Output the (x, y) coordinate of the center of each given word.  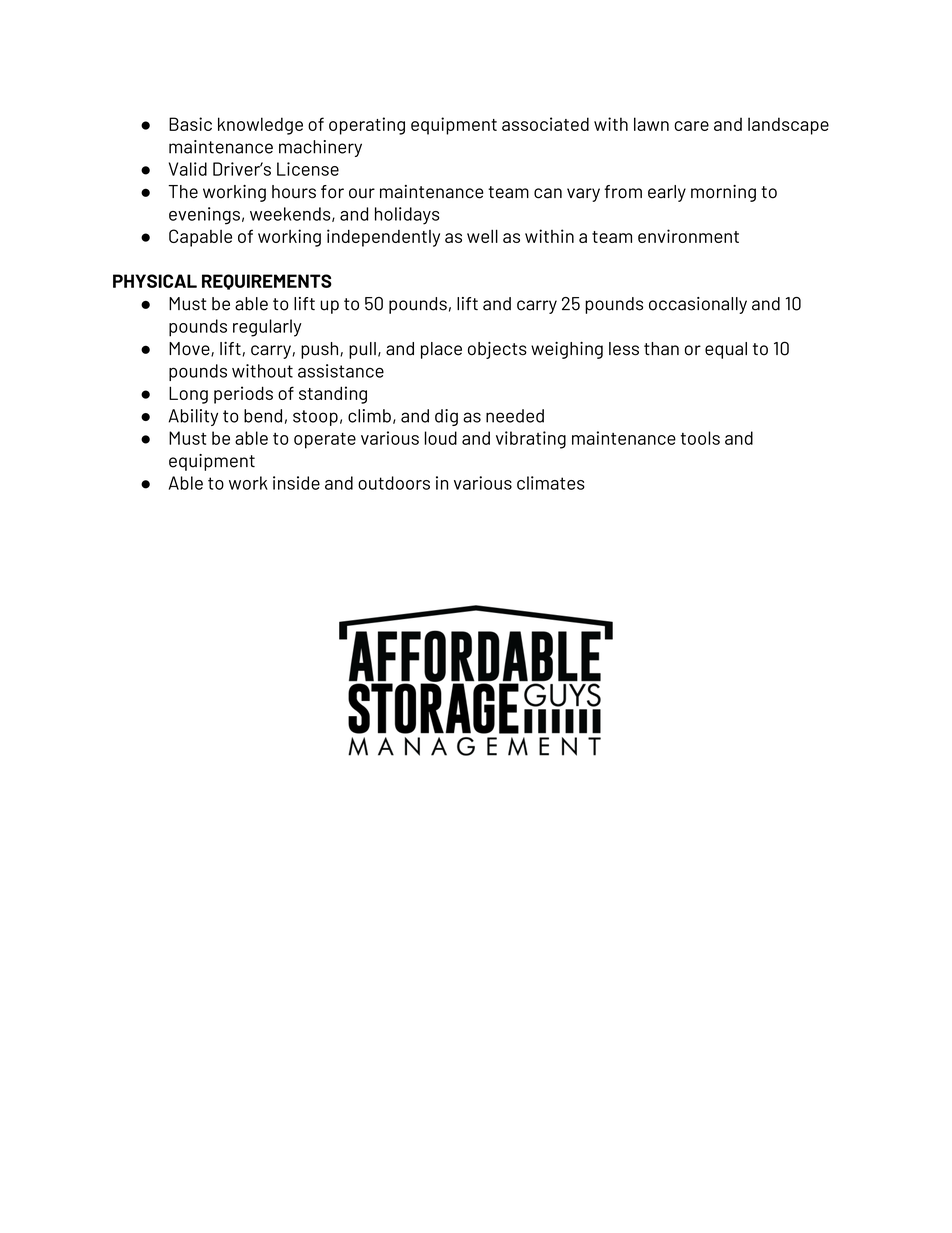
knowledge (260, 126)
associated (545, 124)
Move (190, 349)
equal (726, 350)
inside (296, 483)
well (482, 236)
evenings (204, 216)
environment (688, 236)
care (691, 126)
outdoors (394, 483)
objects (497, 350)
